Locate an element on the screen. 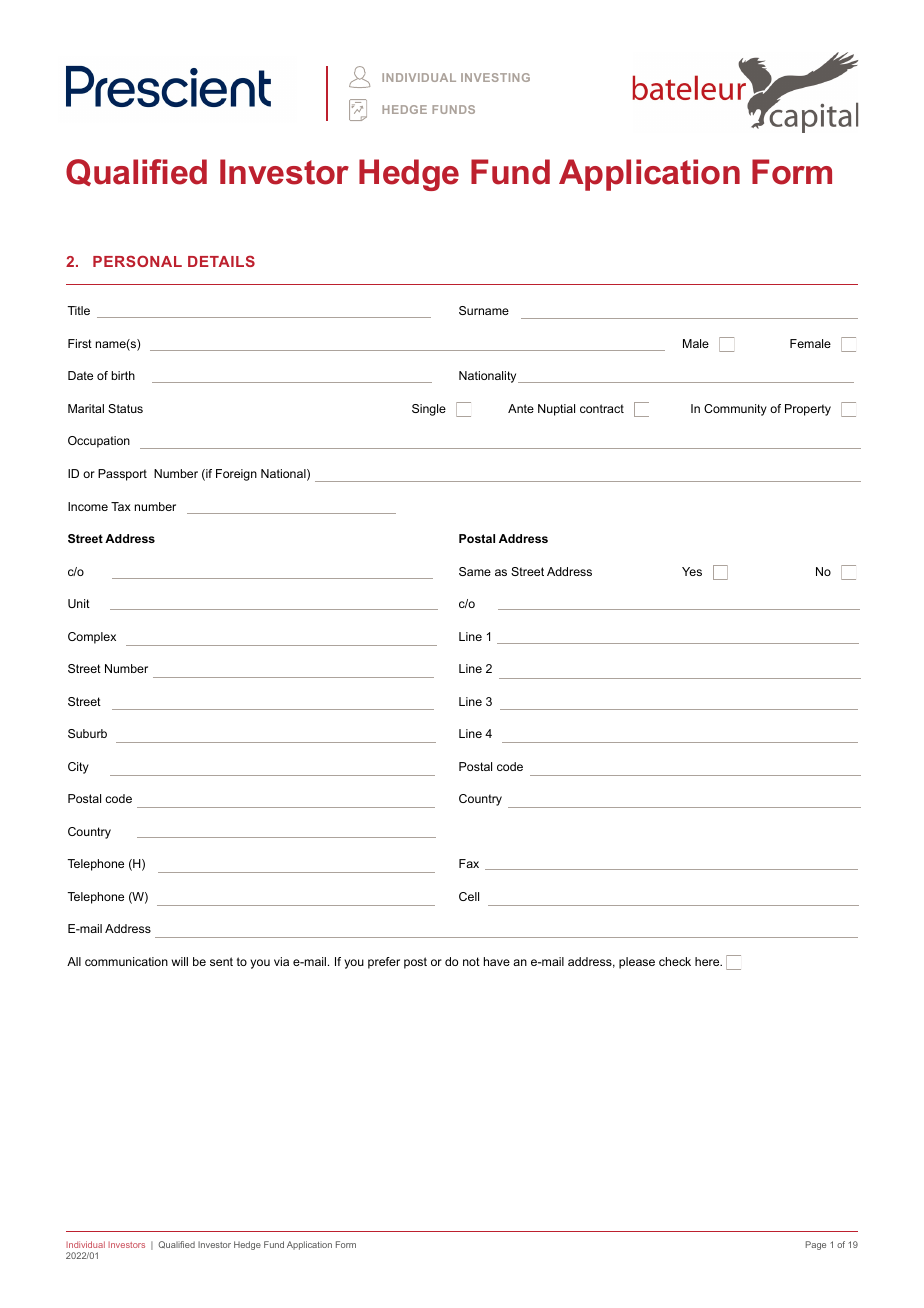  will is located at coordinates (180, 961).
